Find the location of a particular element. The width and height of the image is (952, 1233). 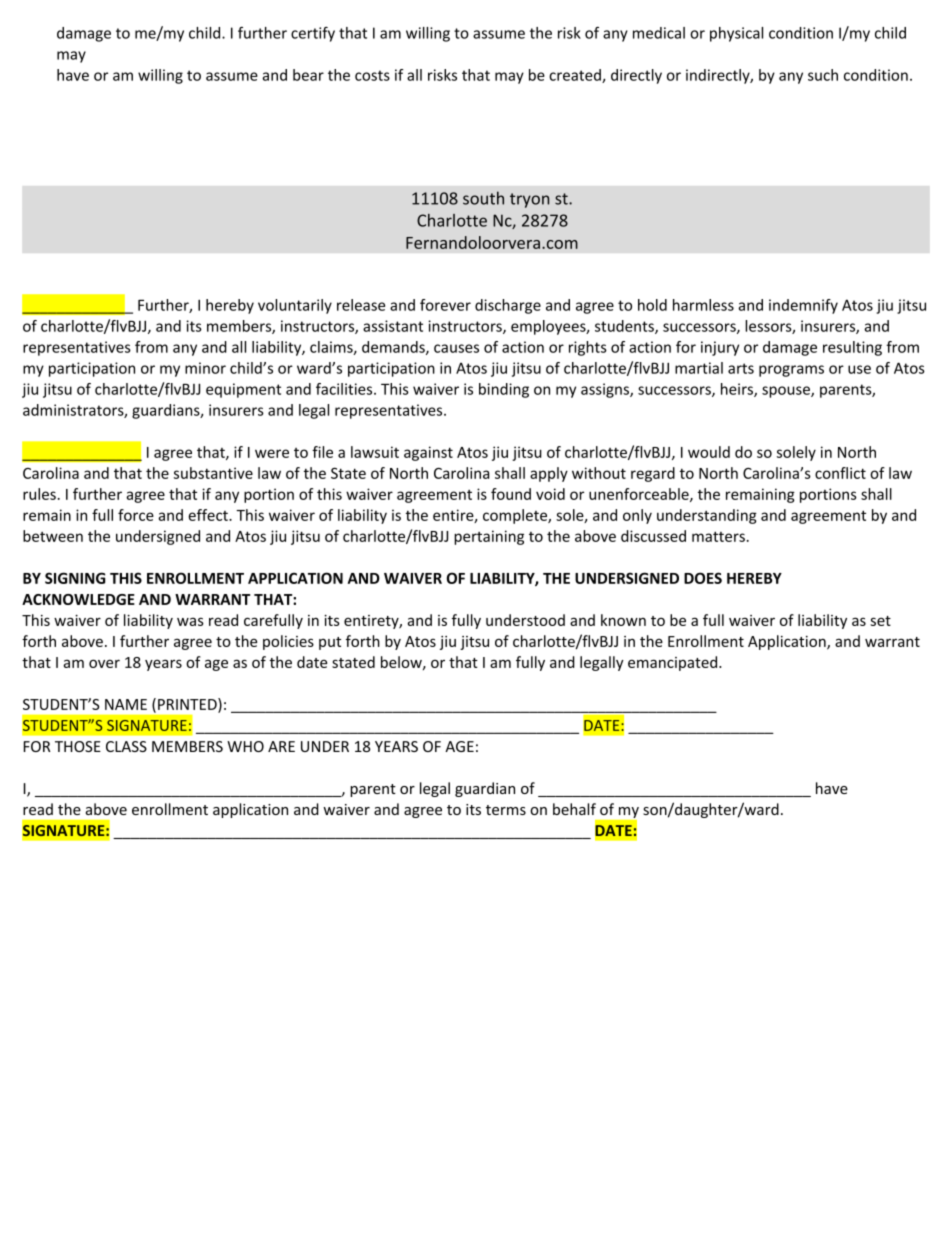

spouse is located at coordinates (787, 392).
